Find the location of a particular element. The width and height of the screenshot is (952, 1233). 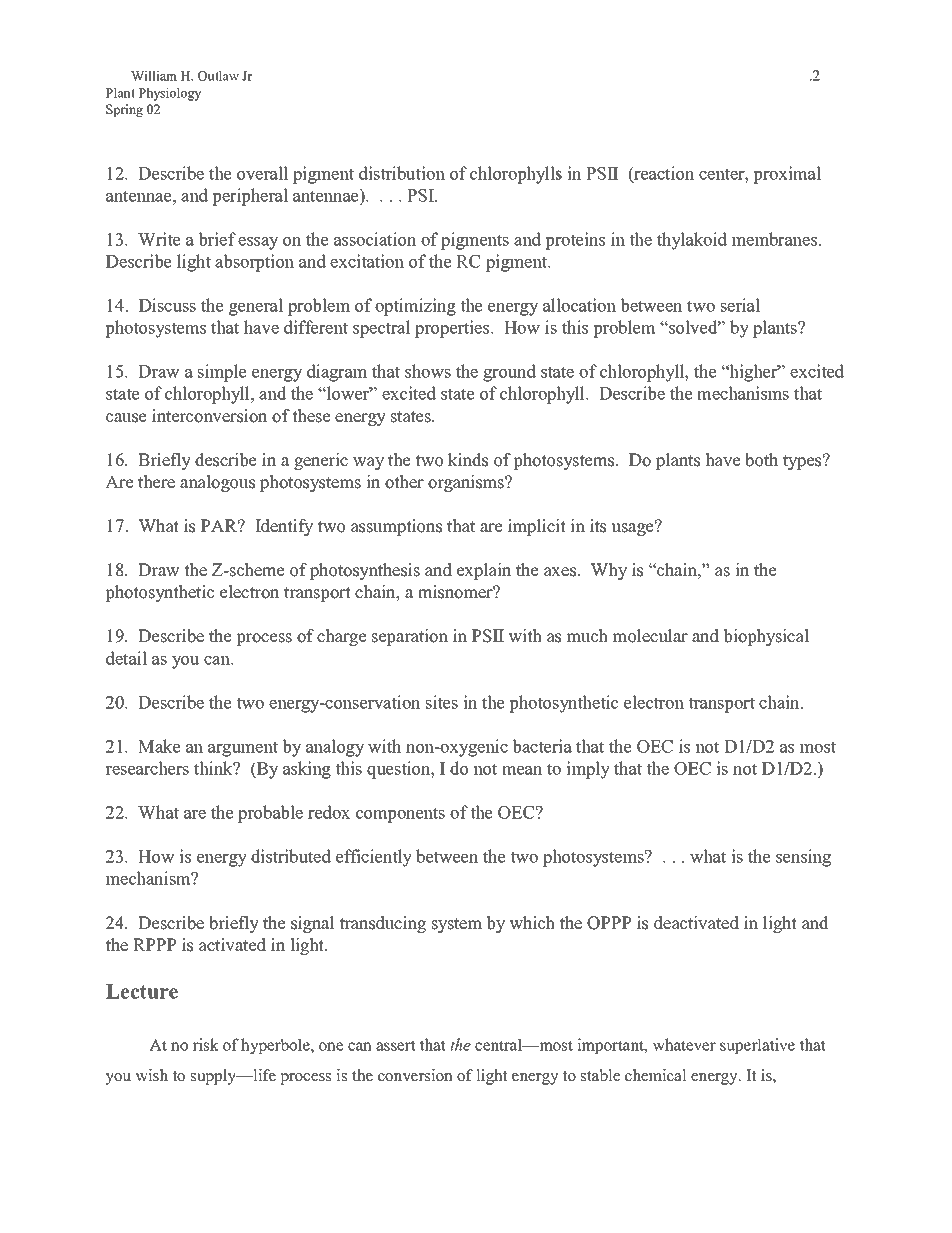

Physiology is located at coordinates (170, 94).
